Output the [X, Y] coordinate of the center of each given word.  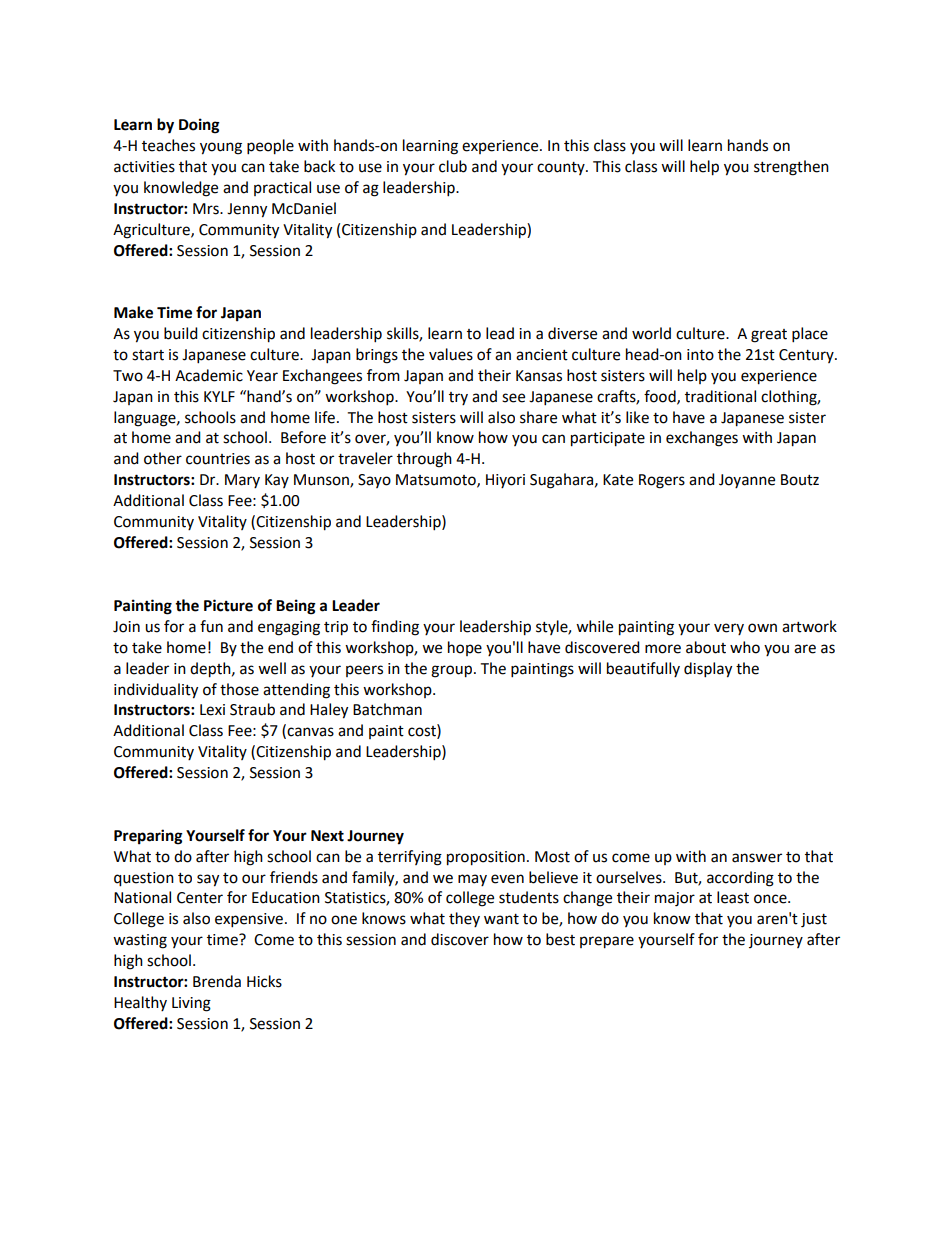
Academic [209, 375]
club [453, 166]
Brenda [217, 981]
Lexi [212, 710]
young [221, 148]
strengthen [791, 168]
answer [757, 858]
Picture [228, 605]
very [729, 629]
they [464, 919]
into [700, 355]
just [814, 920]
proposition [486, 858]
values [451, 354]
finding [395, 628]
